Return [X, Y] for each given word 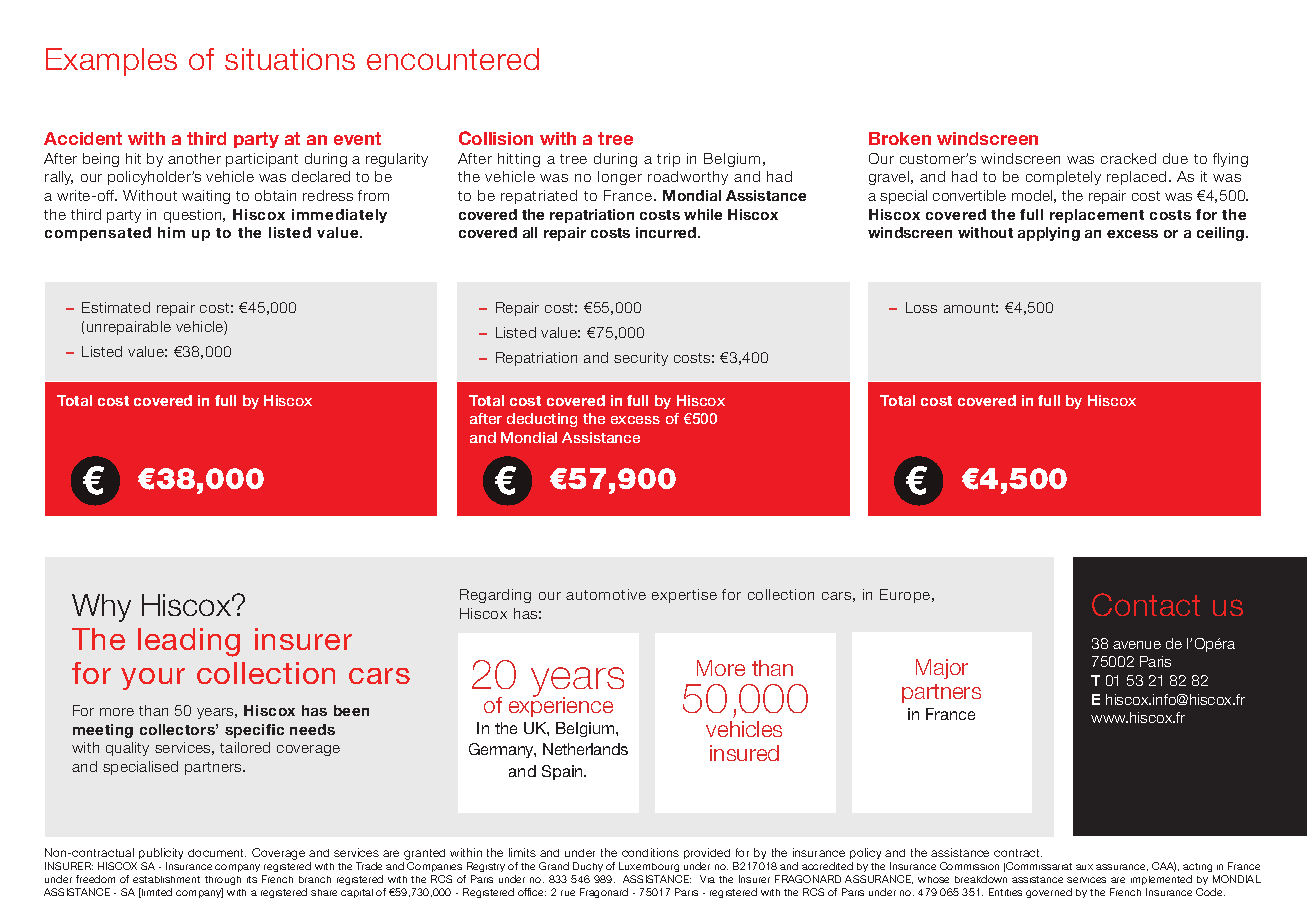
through [223, 880]
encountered [453, 59]
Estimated [116, 307]
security [641, 359]
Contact [1146, 604]
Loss [921, 307]
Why [101, 608]
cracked [1128, 158]
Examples [111, 62]
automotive [606, 594]
